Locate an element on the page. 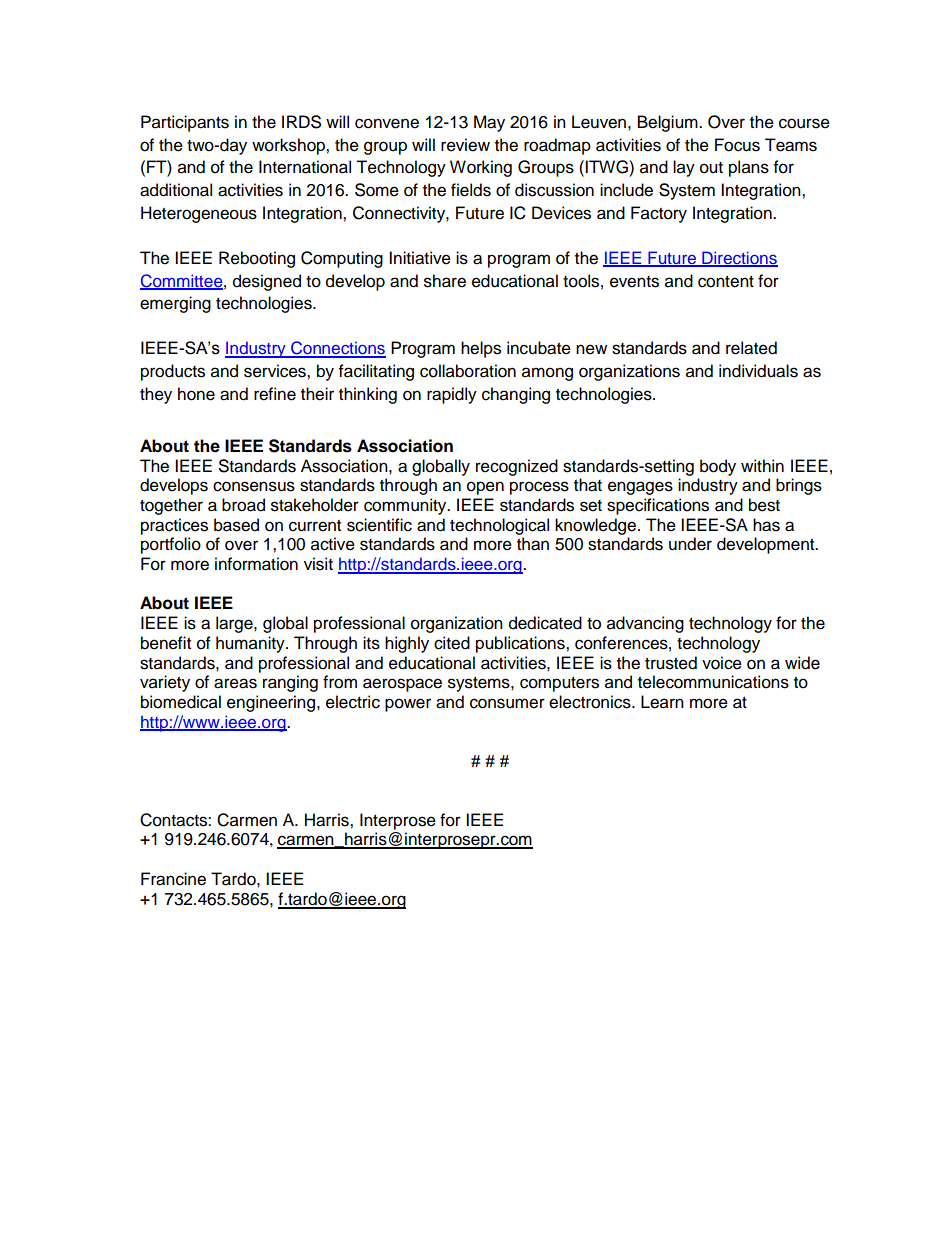 The width and height of the image is (952, 1233). consumer is located at coordinates (507, 703).
